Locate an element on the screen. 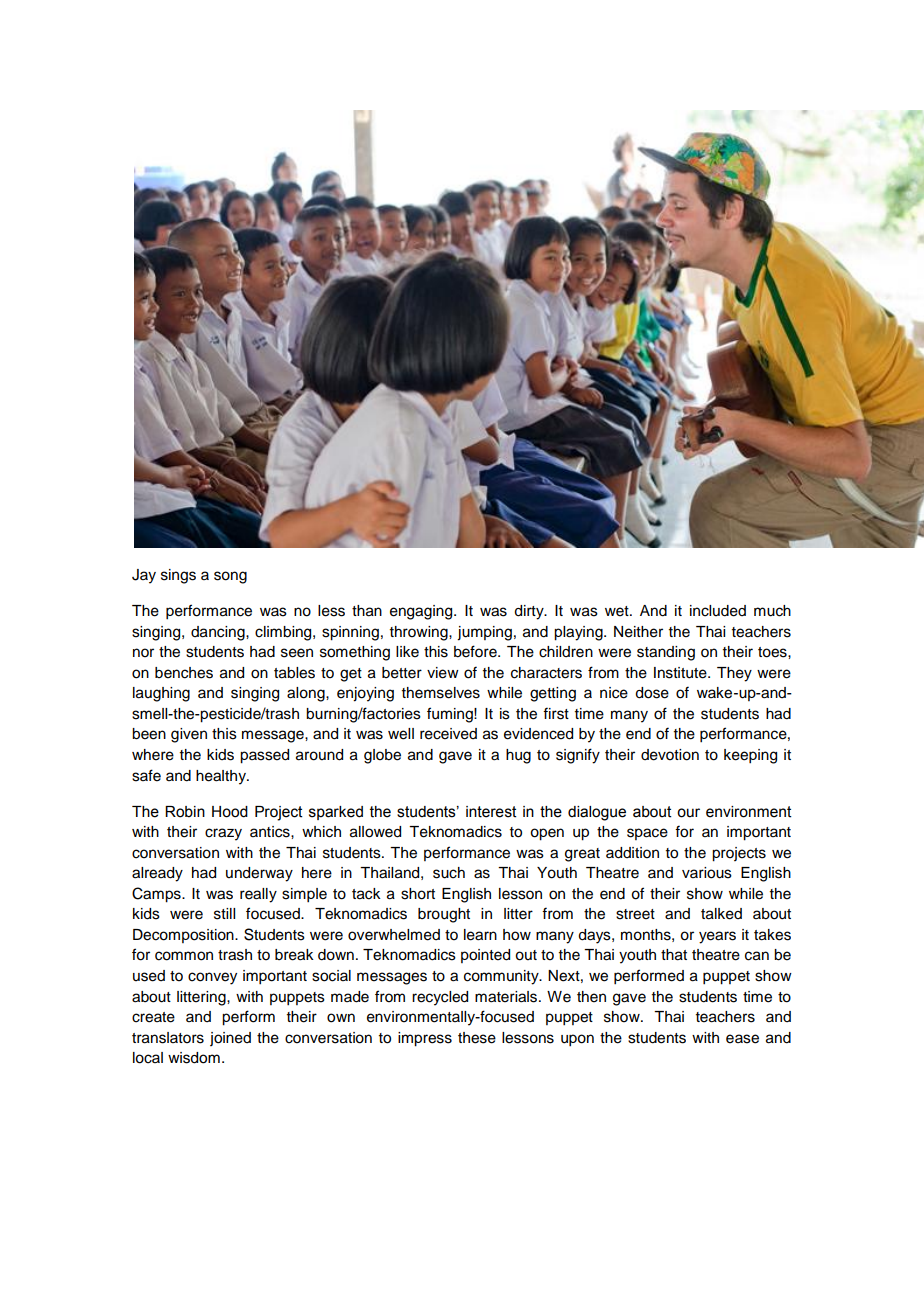 This screenshot has height=1308, width=924. given is located at coordinates (189, 735).
